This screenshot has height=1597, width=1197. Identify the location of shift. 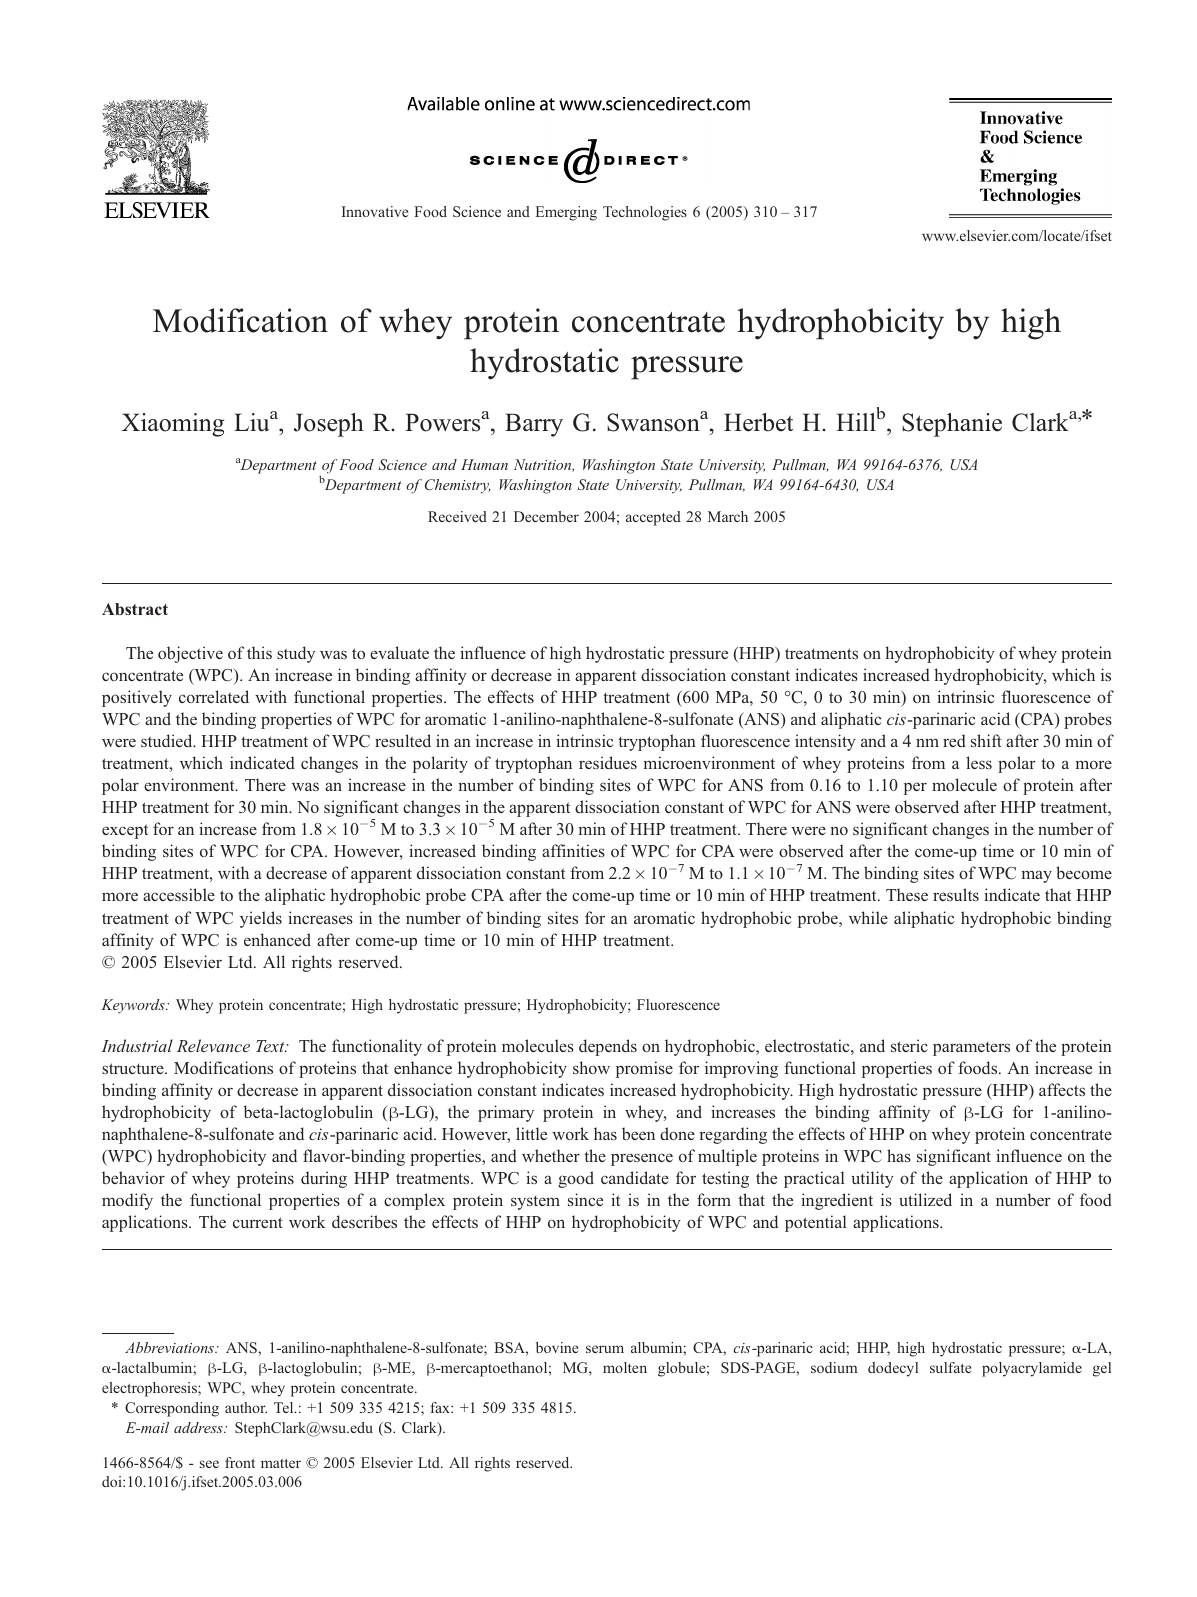
(986, 740).
